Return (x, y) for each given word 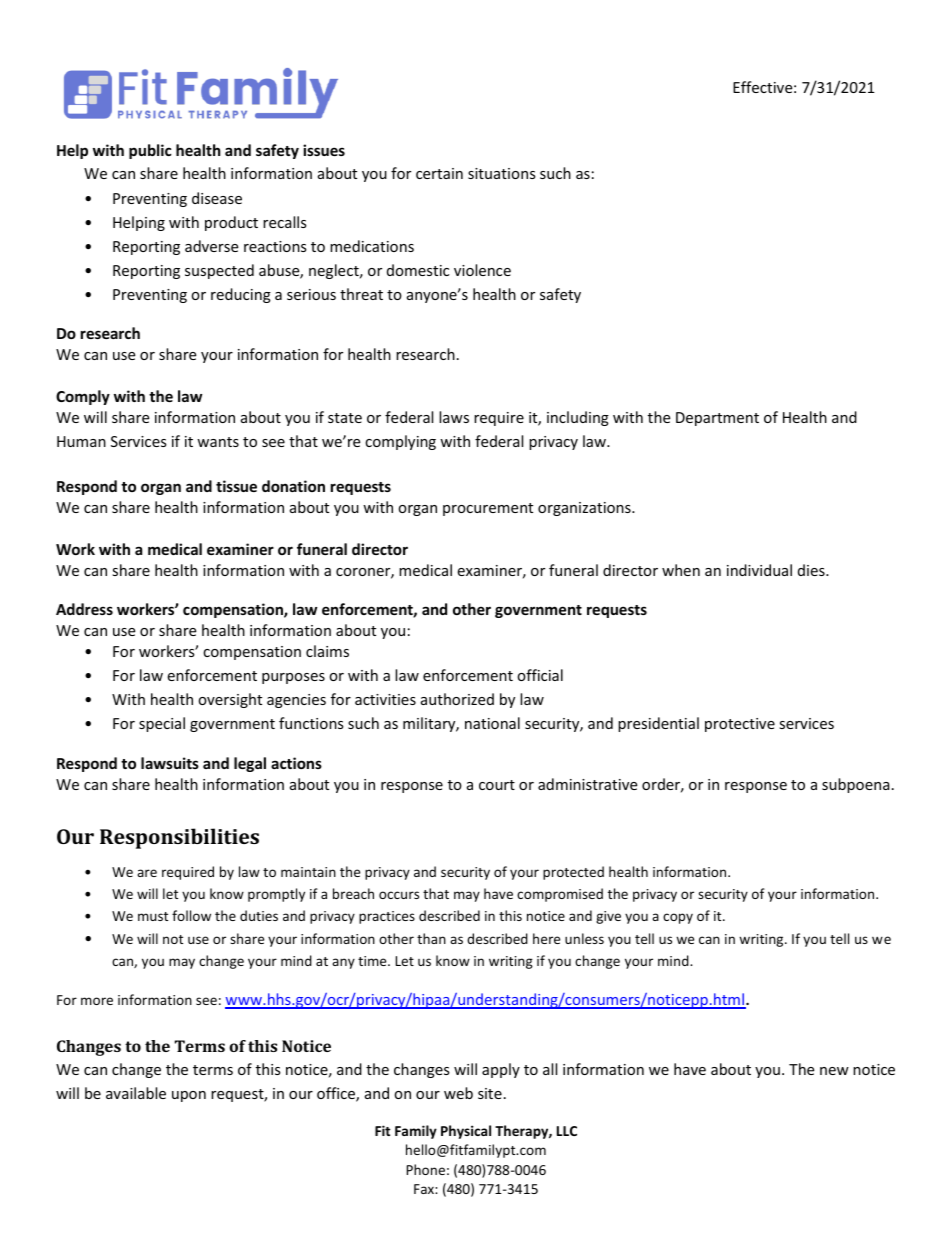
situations (502, 173)
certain (439, 173)
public (150, 151)
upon (189, 1096)
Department (717, 419)
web (458, 1093)
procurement (488, 509)
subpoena (856, 785)
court (497, 785)
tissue (236, 486)
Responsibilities (179, 838)
